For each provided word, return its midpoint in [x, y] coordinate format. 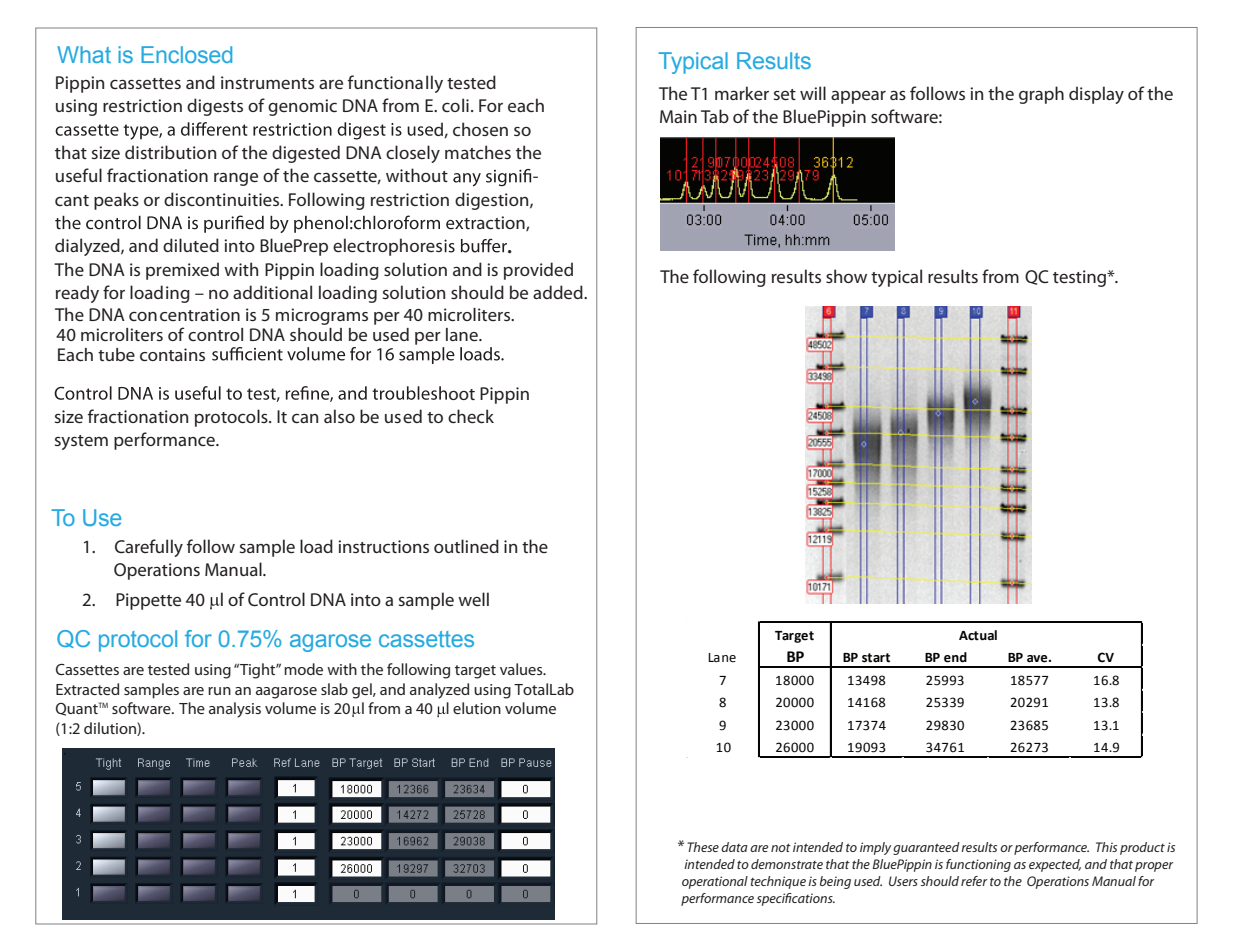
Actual [978, 635]
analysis [235, 710]
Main [678, 116]
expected [1055, 865]
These [703, 847]
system [81, 442]
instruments [267, 82]
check [471, 416]
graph [1041, 95]
